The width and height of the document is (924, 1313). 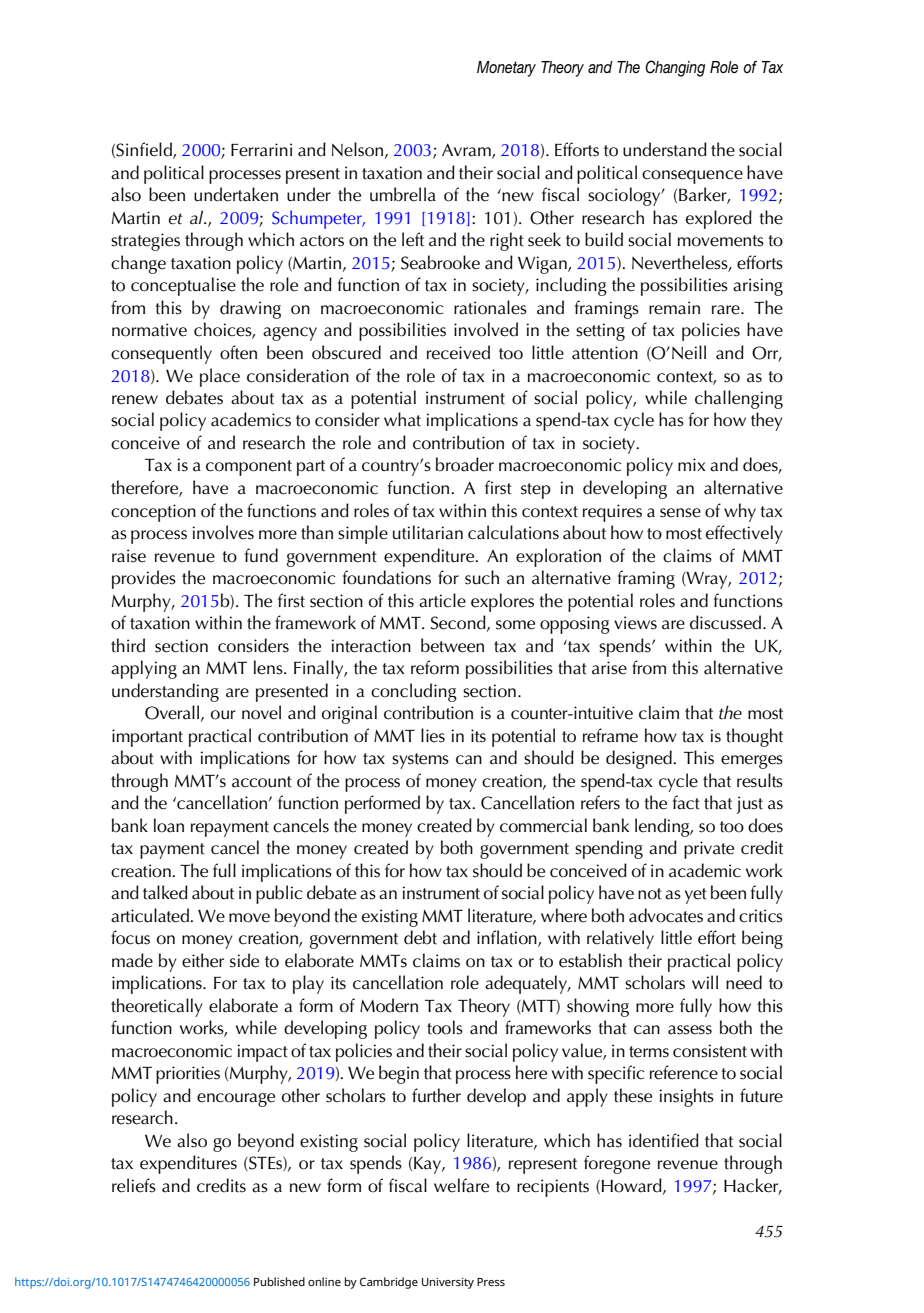 What do you see at coordinates (269, 667) in the document?
I see `lens` at bounding box center [269, 667].
